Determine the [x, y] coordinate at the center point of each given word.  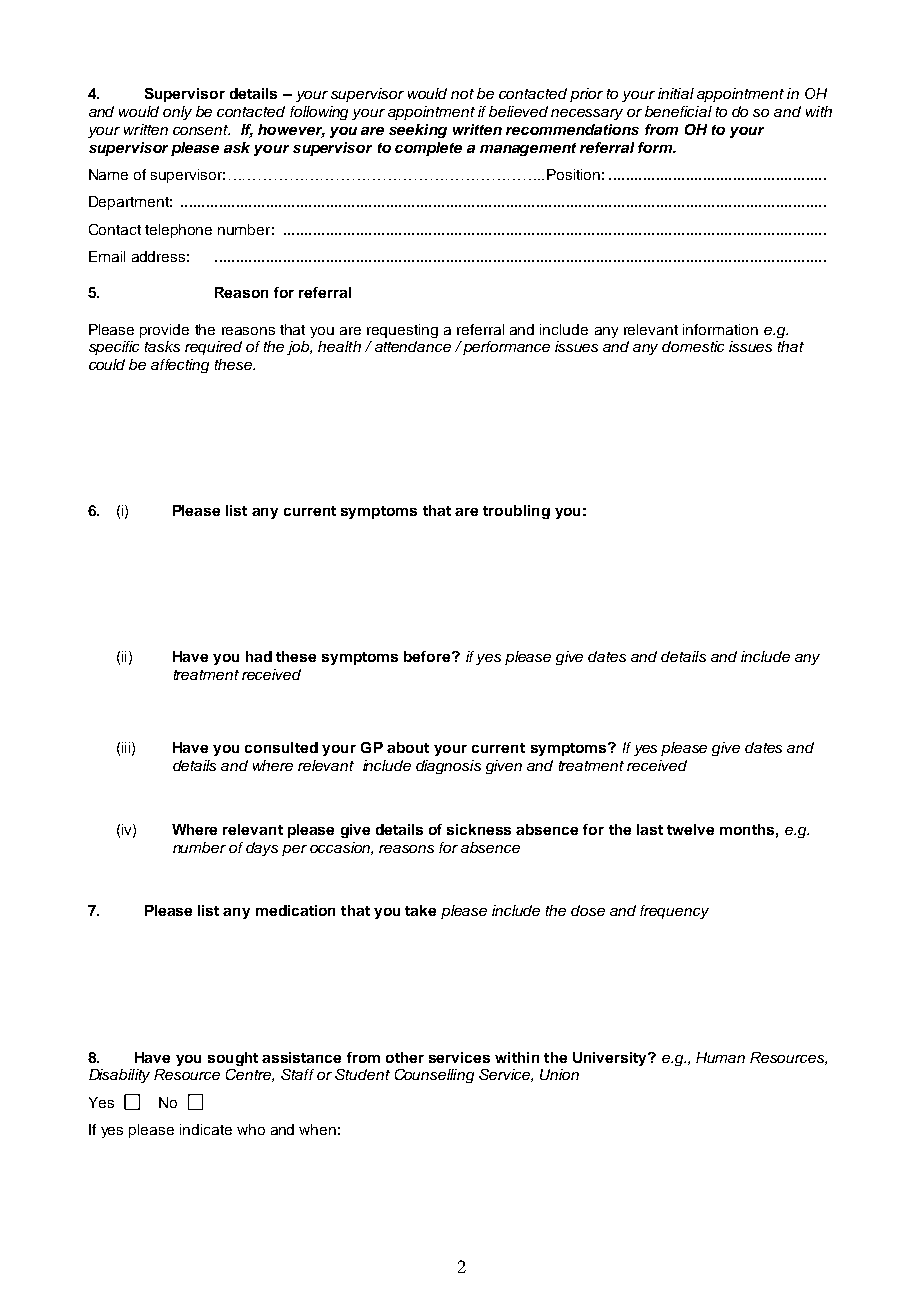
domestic [693, 346]
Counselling [434, 1076]
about [408, 747]
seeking [418, 131]
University [611, 1059]
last [650, 829]
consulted [281, 747]
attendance [413, 346]
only [177, 113]
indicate [206, 1129]
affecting [180, 366]
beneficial [678, 111]
